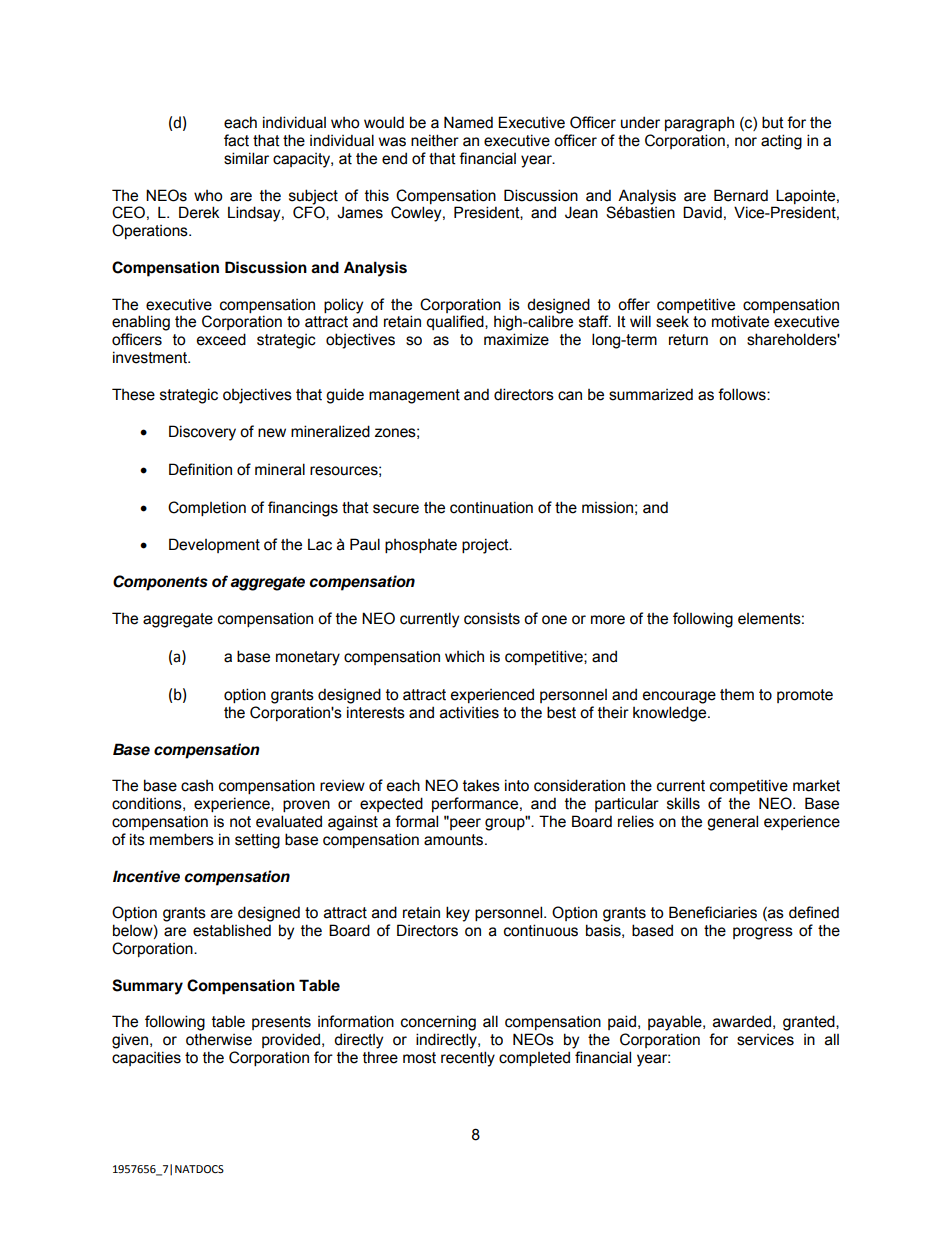 This document has height=1233, width=952. I want to click on Named, so click(468, 122).
